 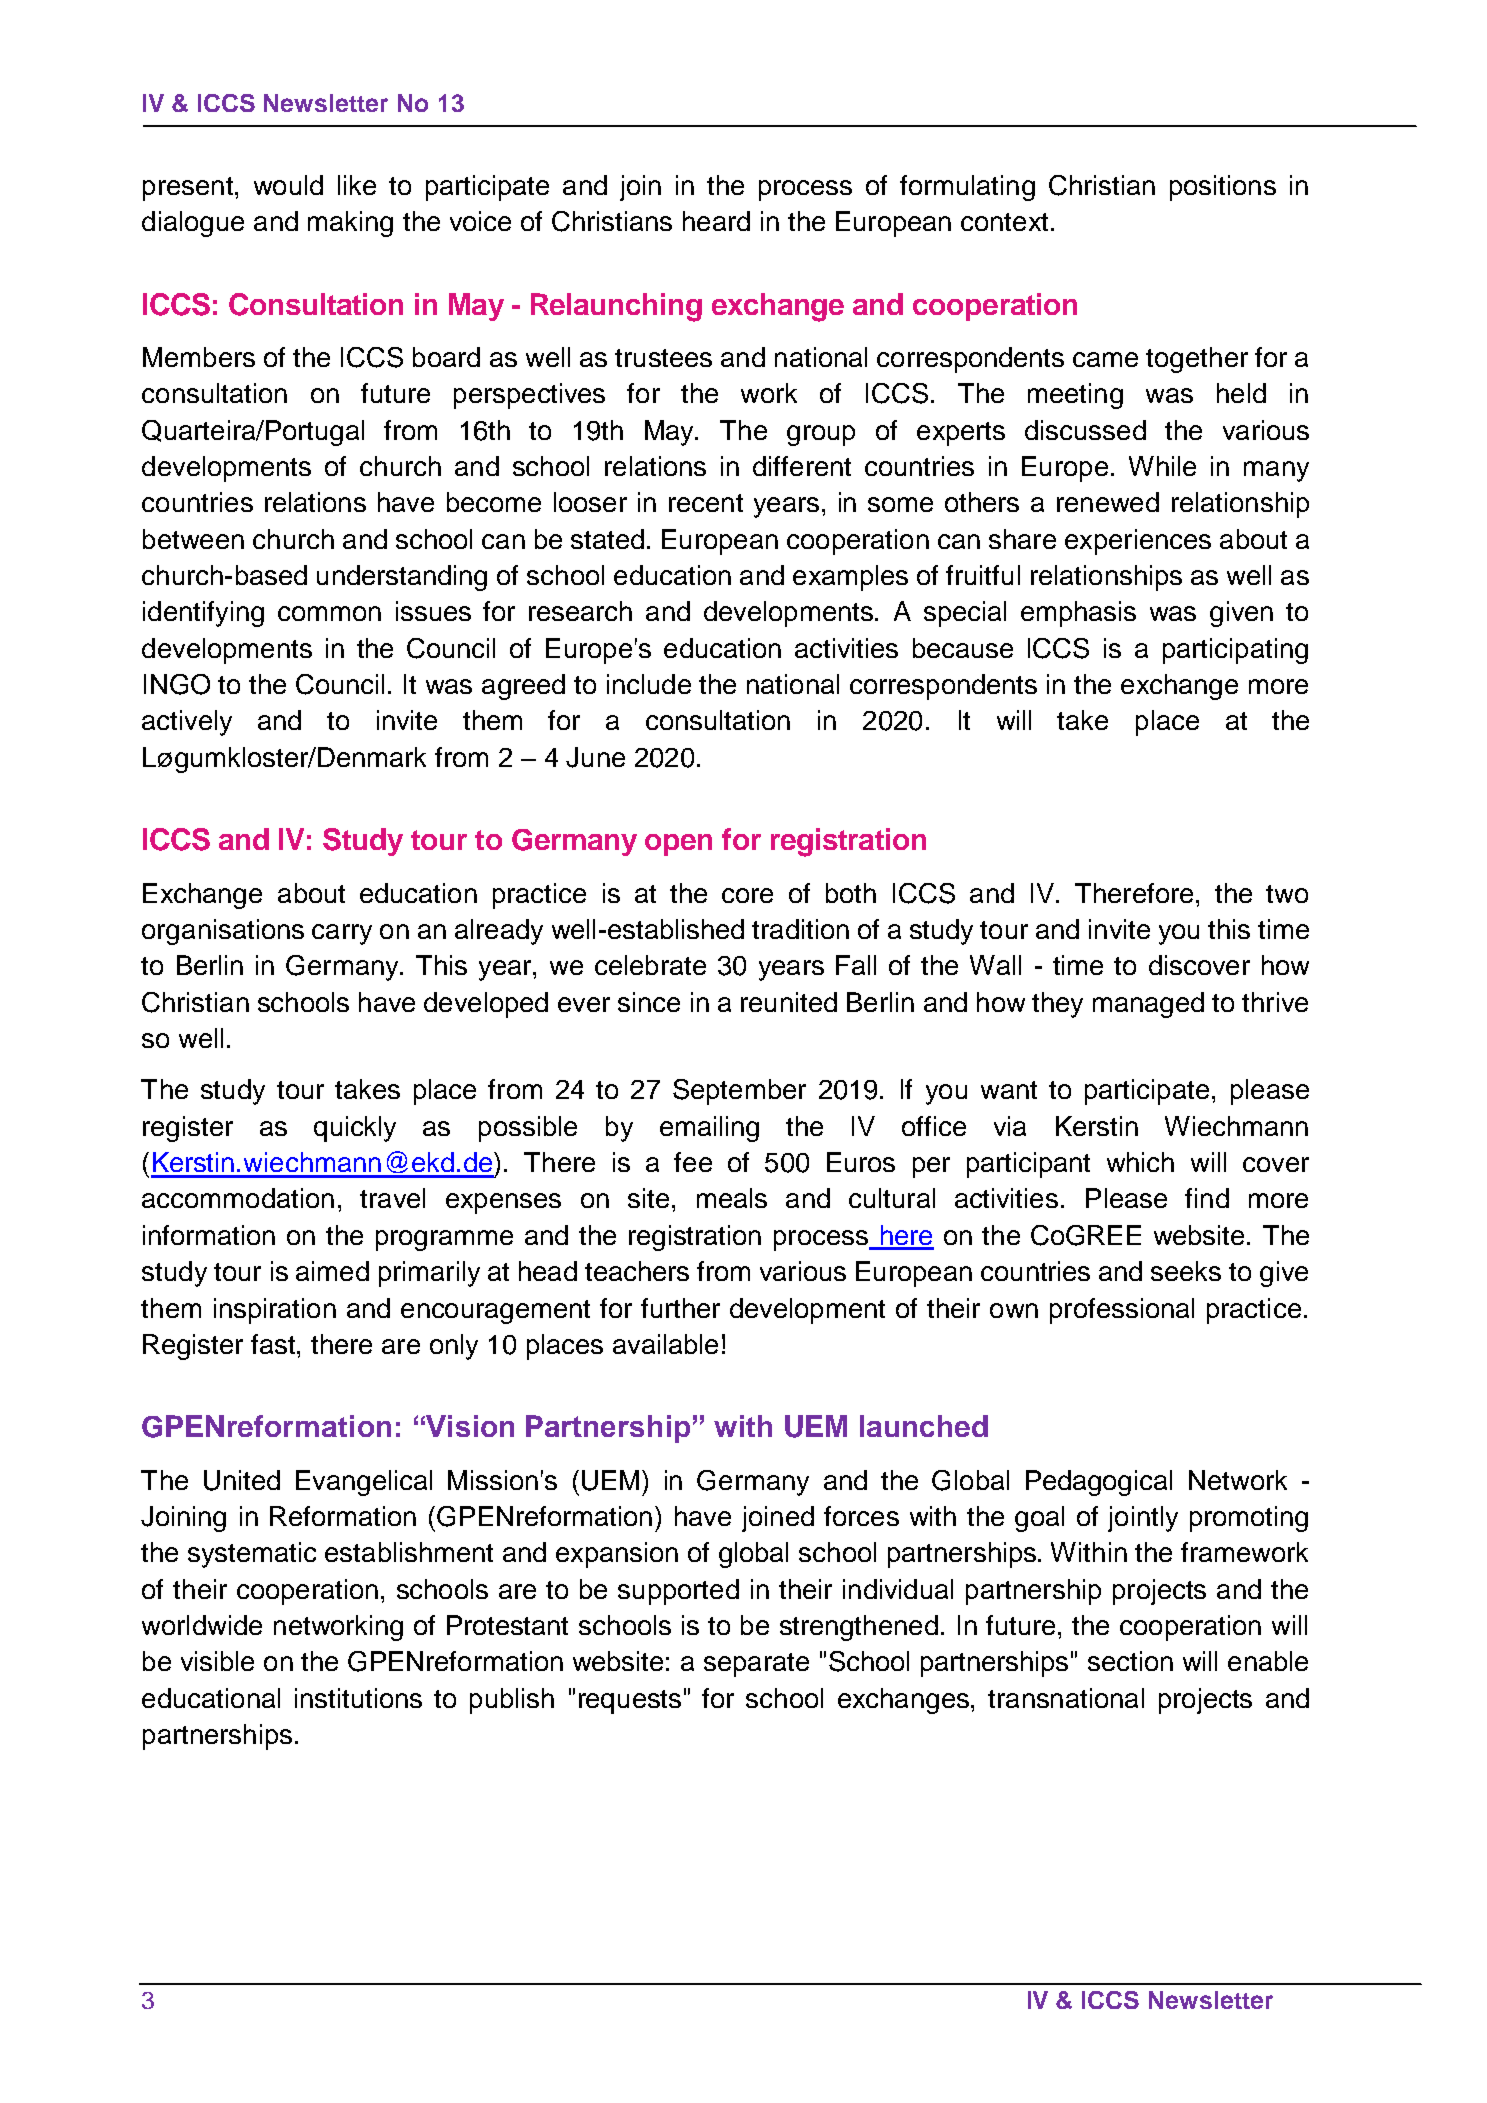 I want to click on making, so click(x=350, y=224).
